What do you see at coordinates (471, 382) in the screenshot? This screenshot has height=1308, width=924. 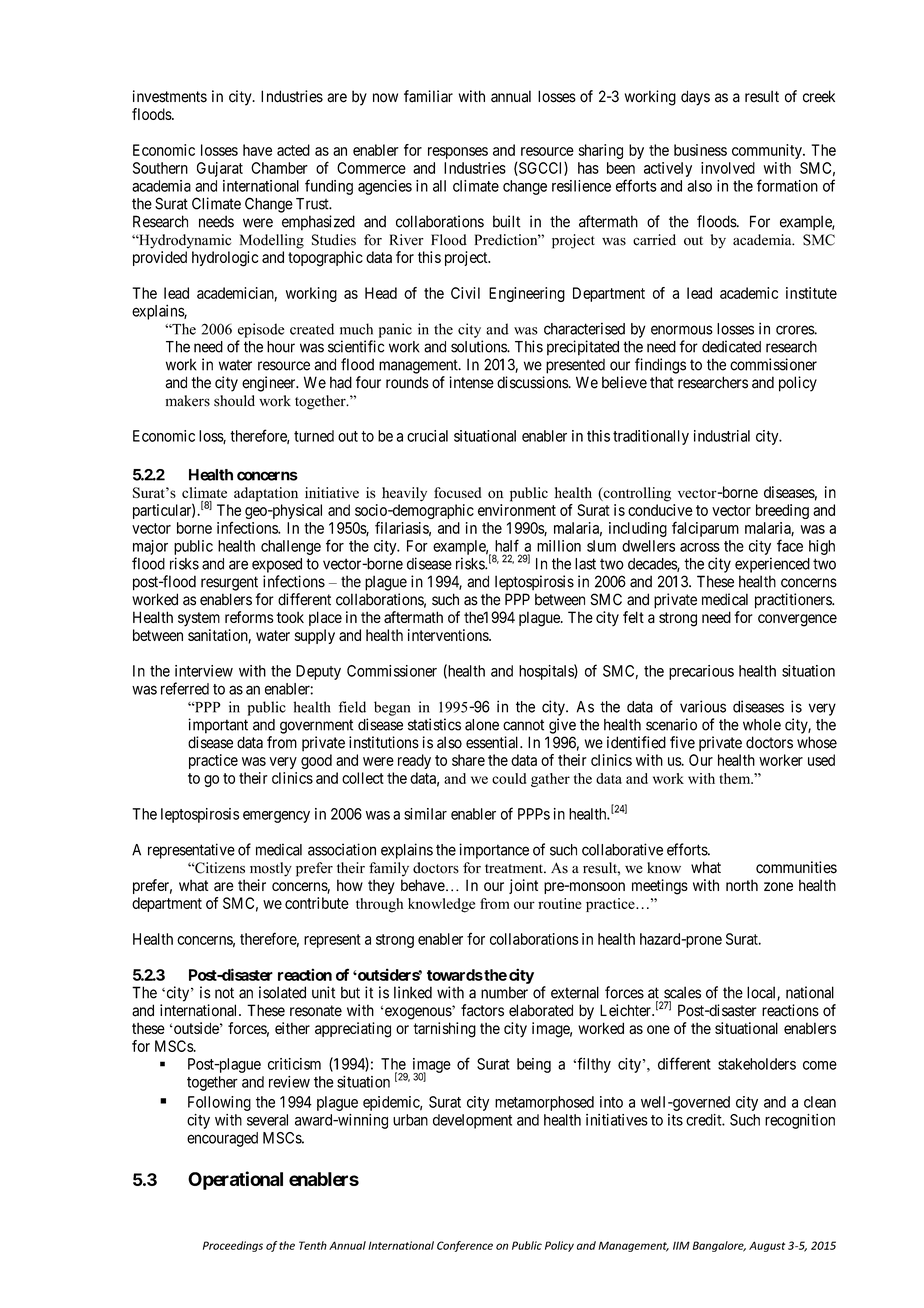 I see `intense` at bounding box center [471, 382].
